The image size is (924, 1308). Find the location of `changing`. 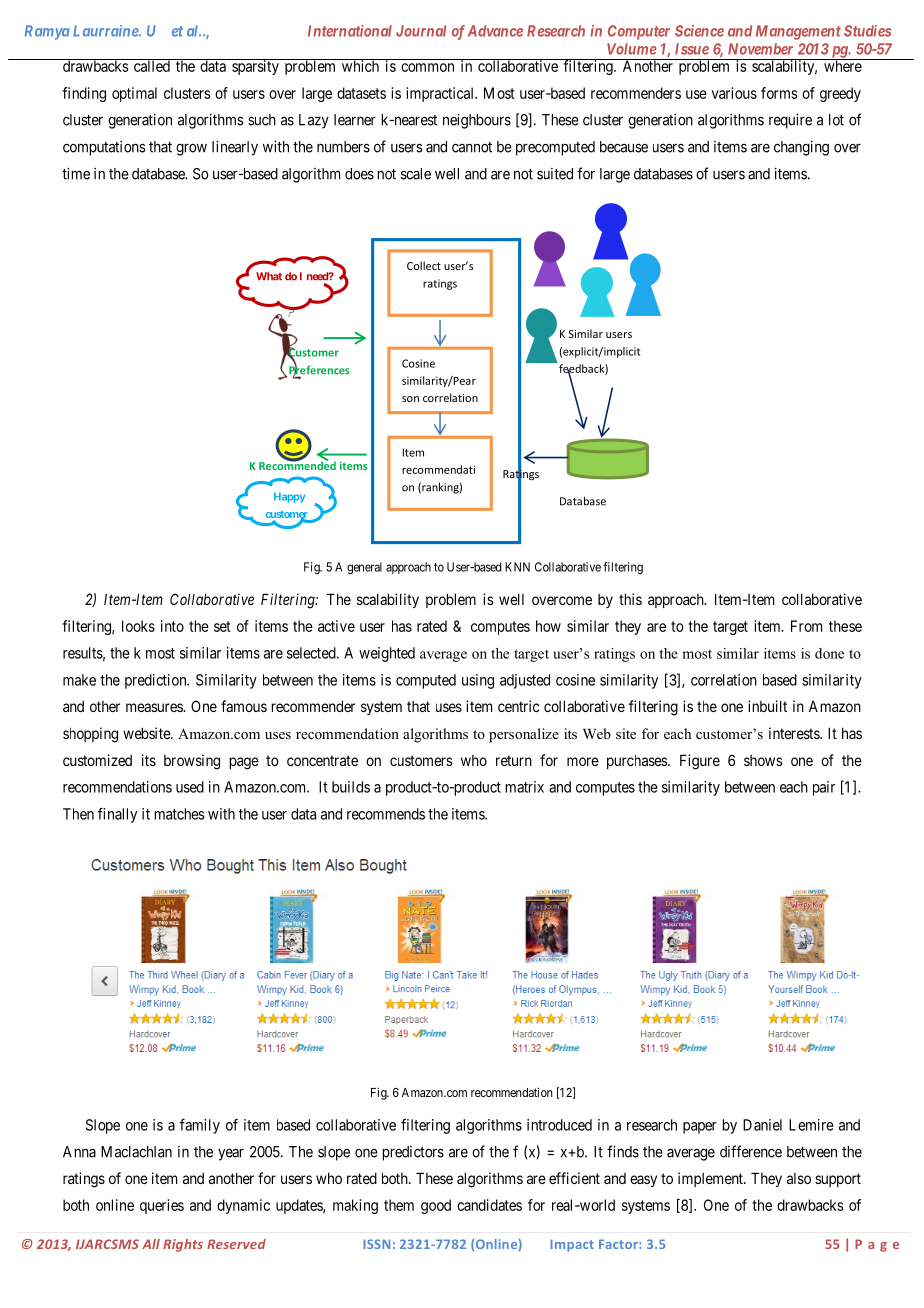

changing is located at coordinates (801, 148).
